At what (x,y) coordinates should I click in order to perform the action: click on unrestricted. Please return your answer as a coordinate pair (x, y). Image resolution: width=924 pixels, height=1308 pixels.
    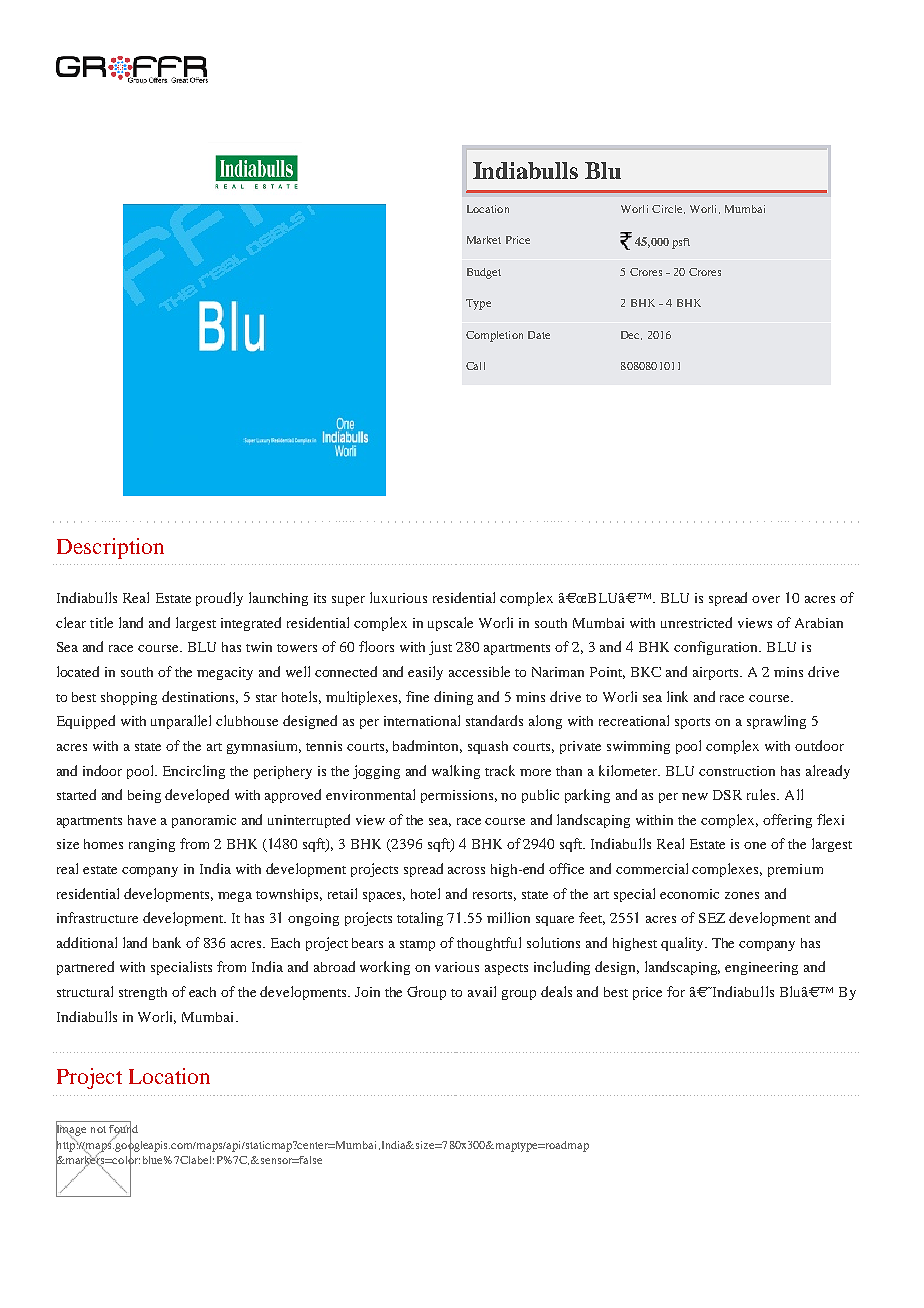
    Looking at the image, I should click on (696, 622).
